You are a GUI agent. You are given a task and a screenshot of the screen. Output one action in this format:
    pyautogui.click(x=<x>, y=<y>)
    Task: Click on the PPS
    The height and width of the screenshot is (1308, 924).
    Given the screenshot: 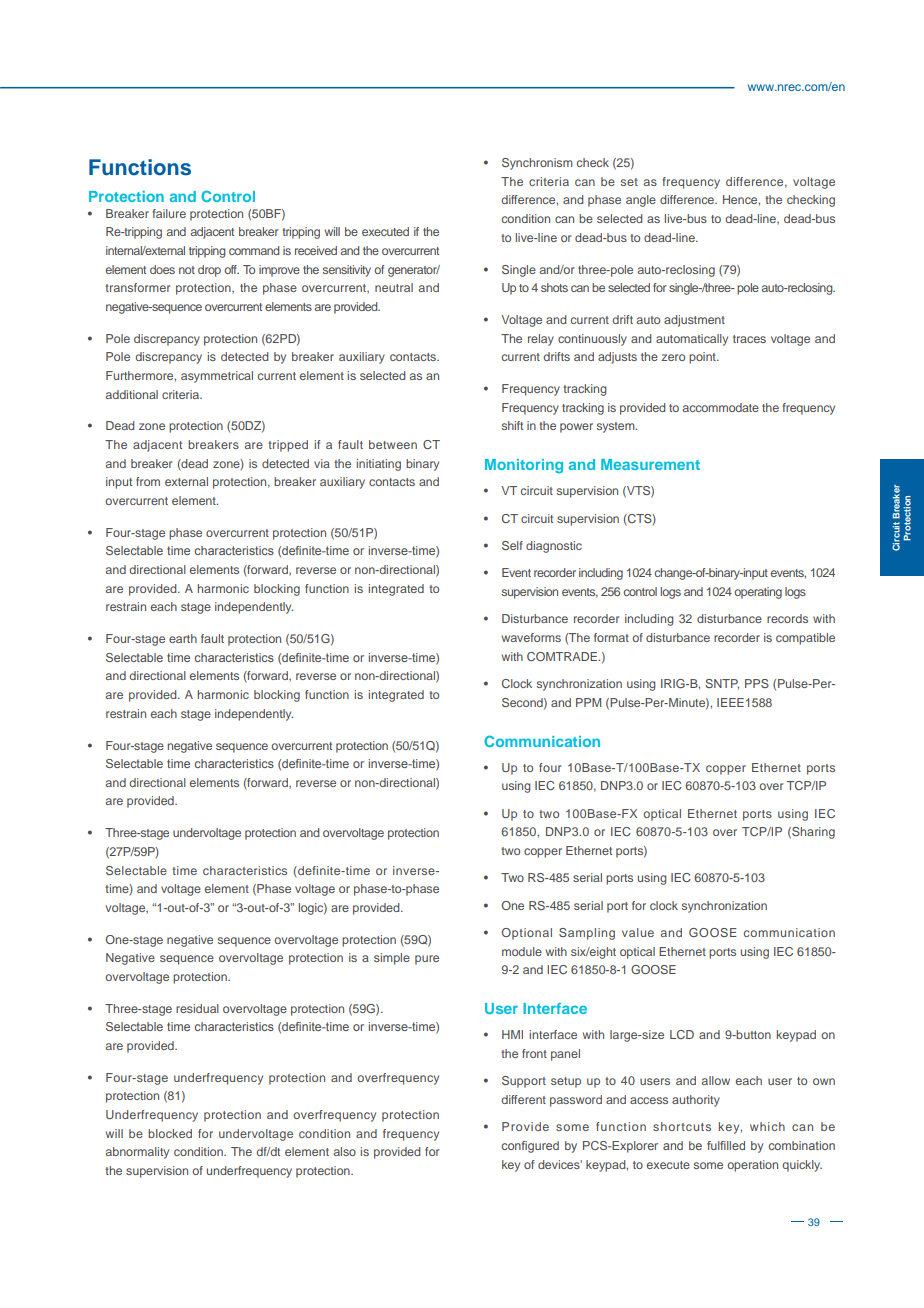 What is the action you would take?
    pyautogui.click(x=757, y=683)
